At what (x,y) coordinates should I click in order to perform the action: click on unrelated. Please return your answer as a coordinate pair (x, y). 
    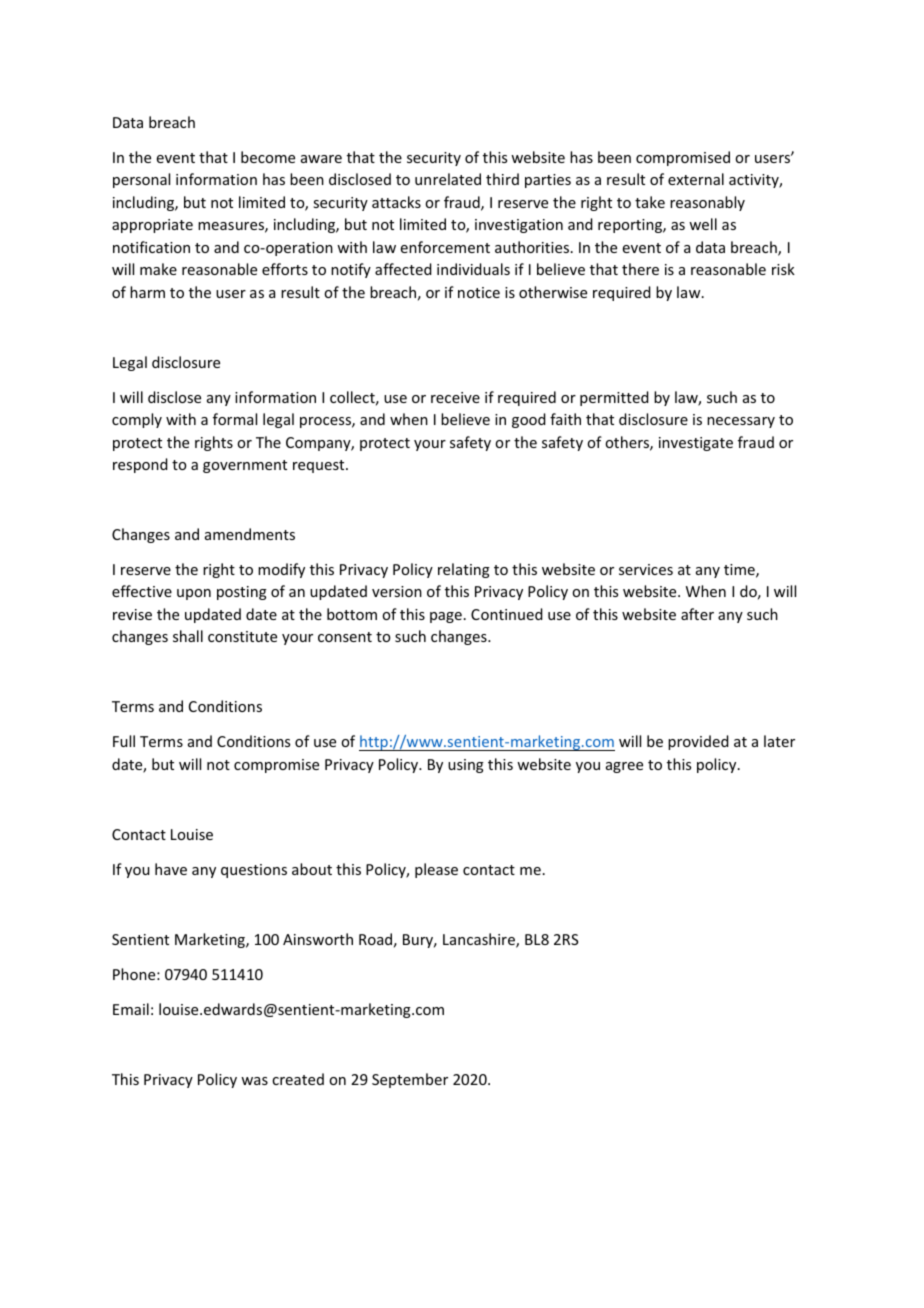
    Looking at the image, I should click on (448, 179).
